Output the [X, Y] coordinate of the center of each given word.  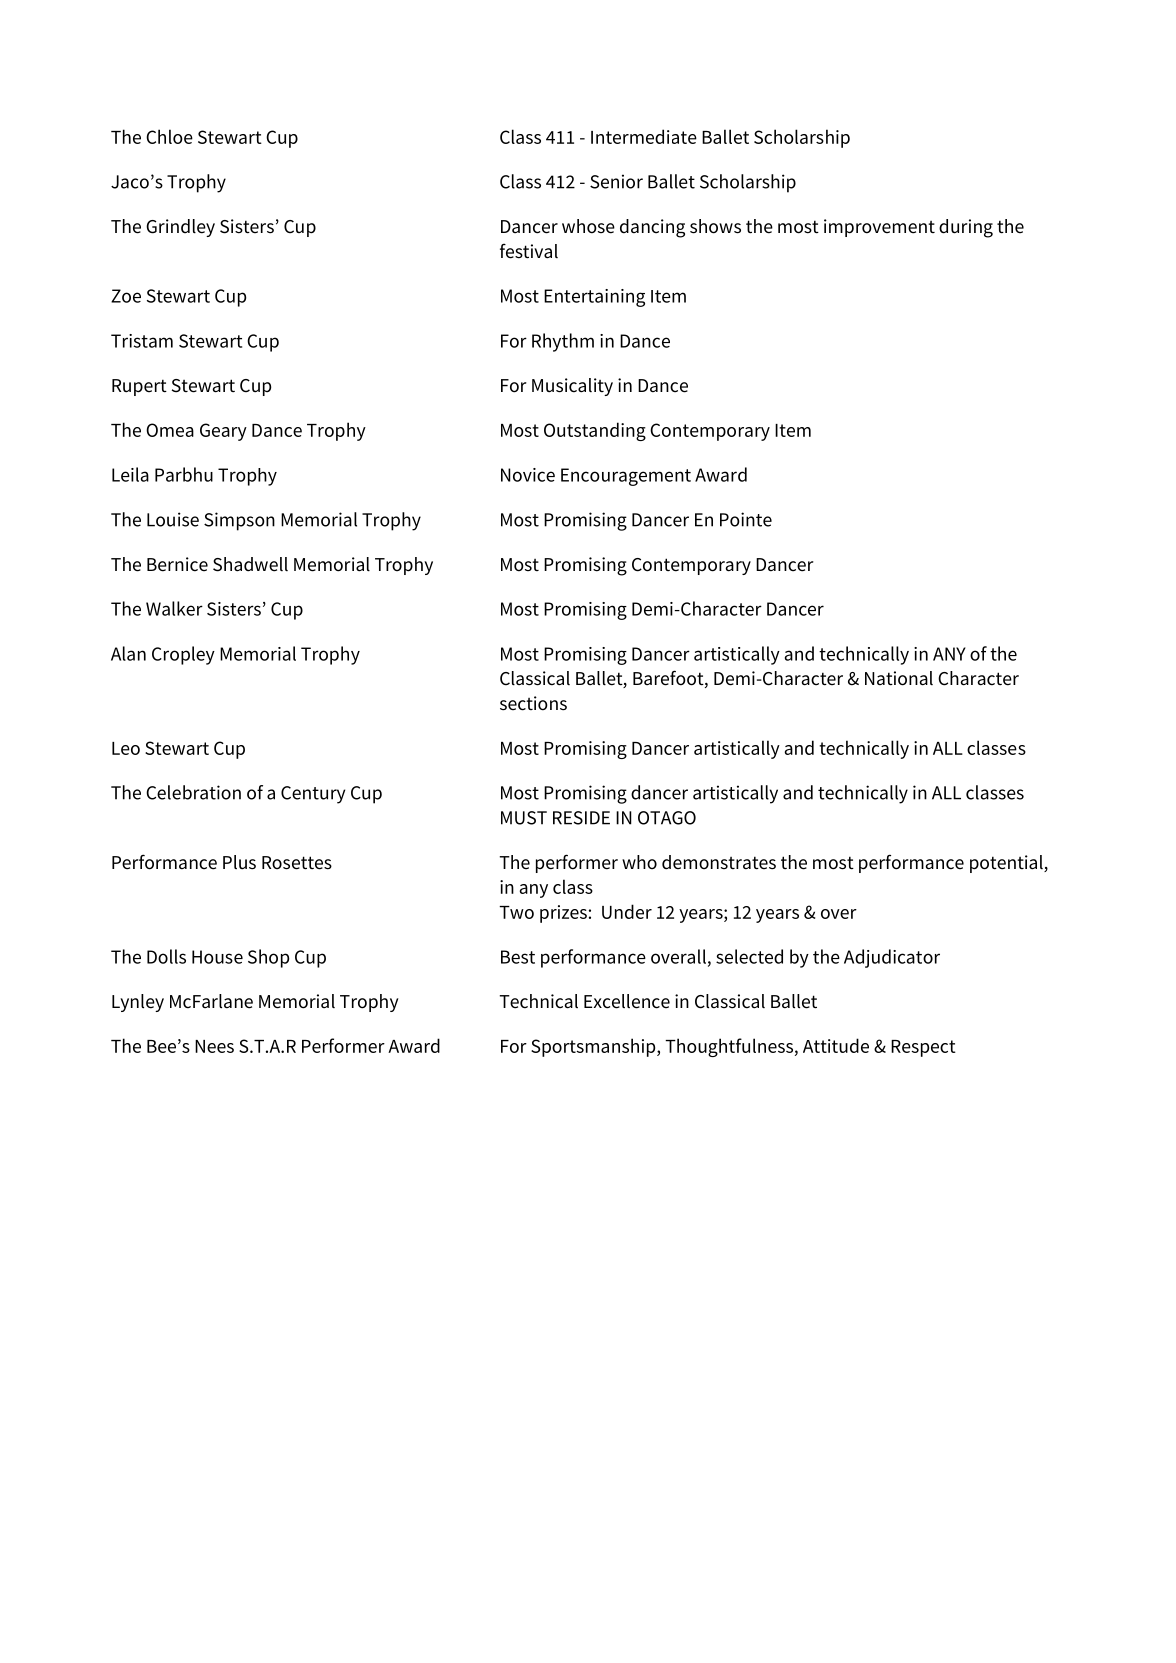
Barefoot [669, 679]
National [899, 678]
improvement [879, 228]
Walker [174, 608]
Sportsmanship [594, 1047]
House [217, 957]
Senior [616, 181]
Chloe [169, 136]
